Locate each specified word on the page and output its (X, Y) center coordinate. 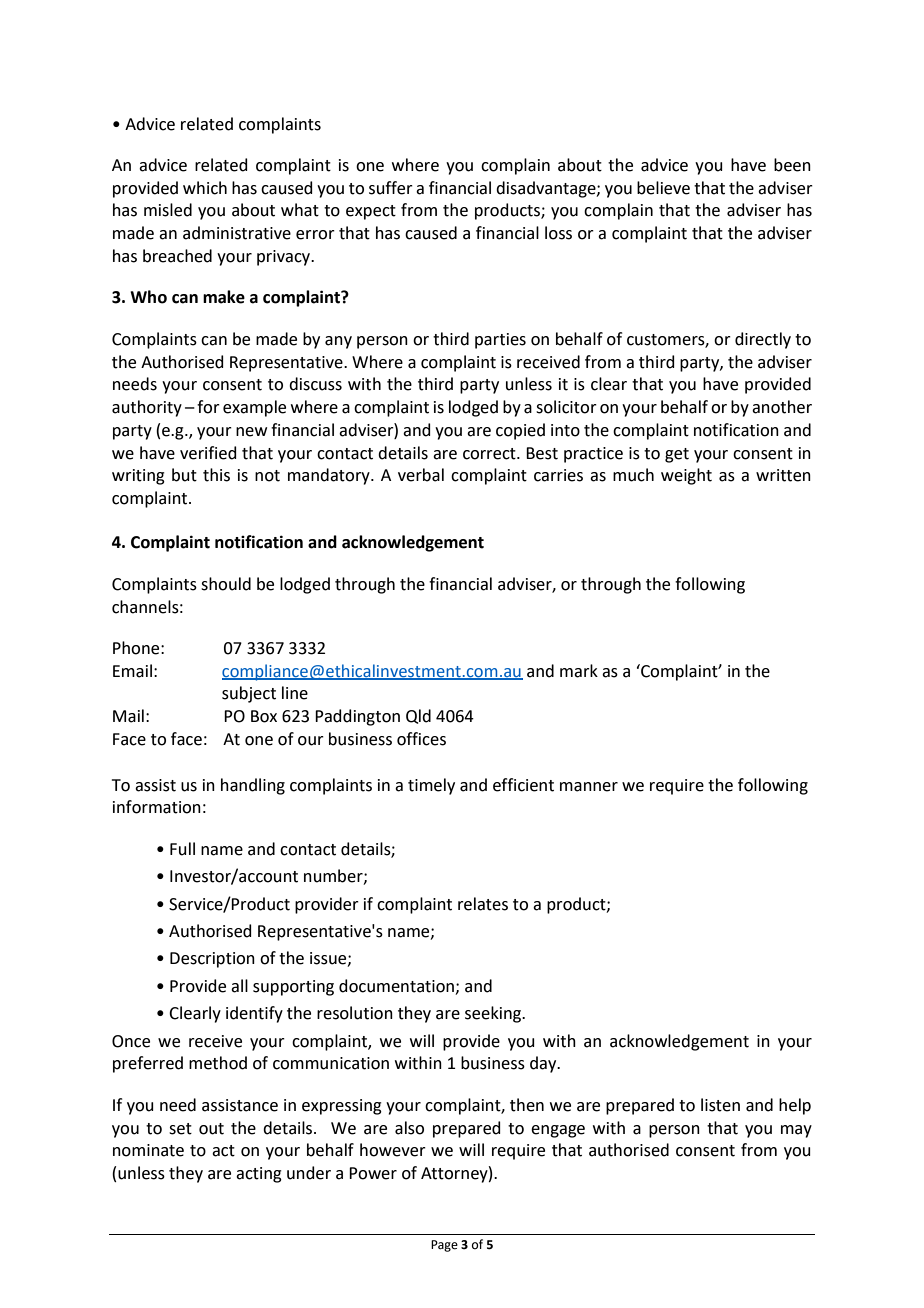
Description (212, 960)
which (205, 188)
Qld (418, 716)
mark (579, 671)
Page (444, 1246)
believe (663, 188)
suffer (391, 188)
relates (483, 904)
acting (259, 1175)
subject (249, 694)
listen (720, 1105)
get (677, 455)
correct (490, 454)
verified (208, 453)
